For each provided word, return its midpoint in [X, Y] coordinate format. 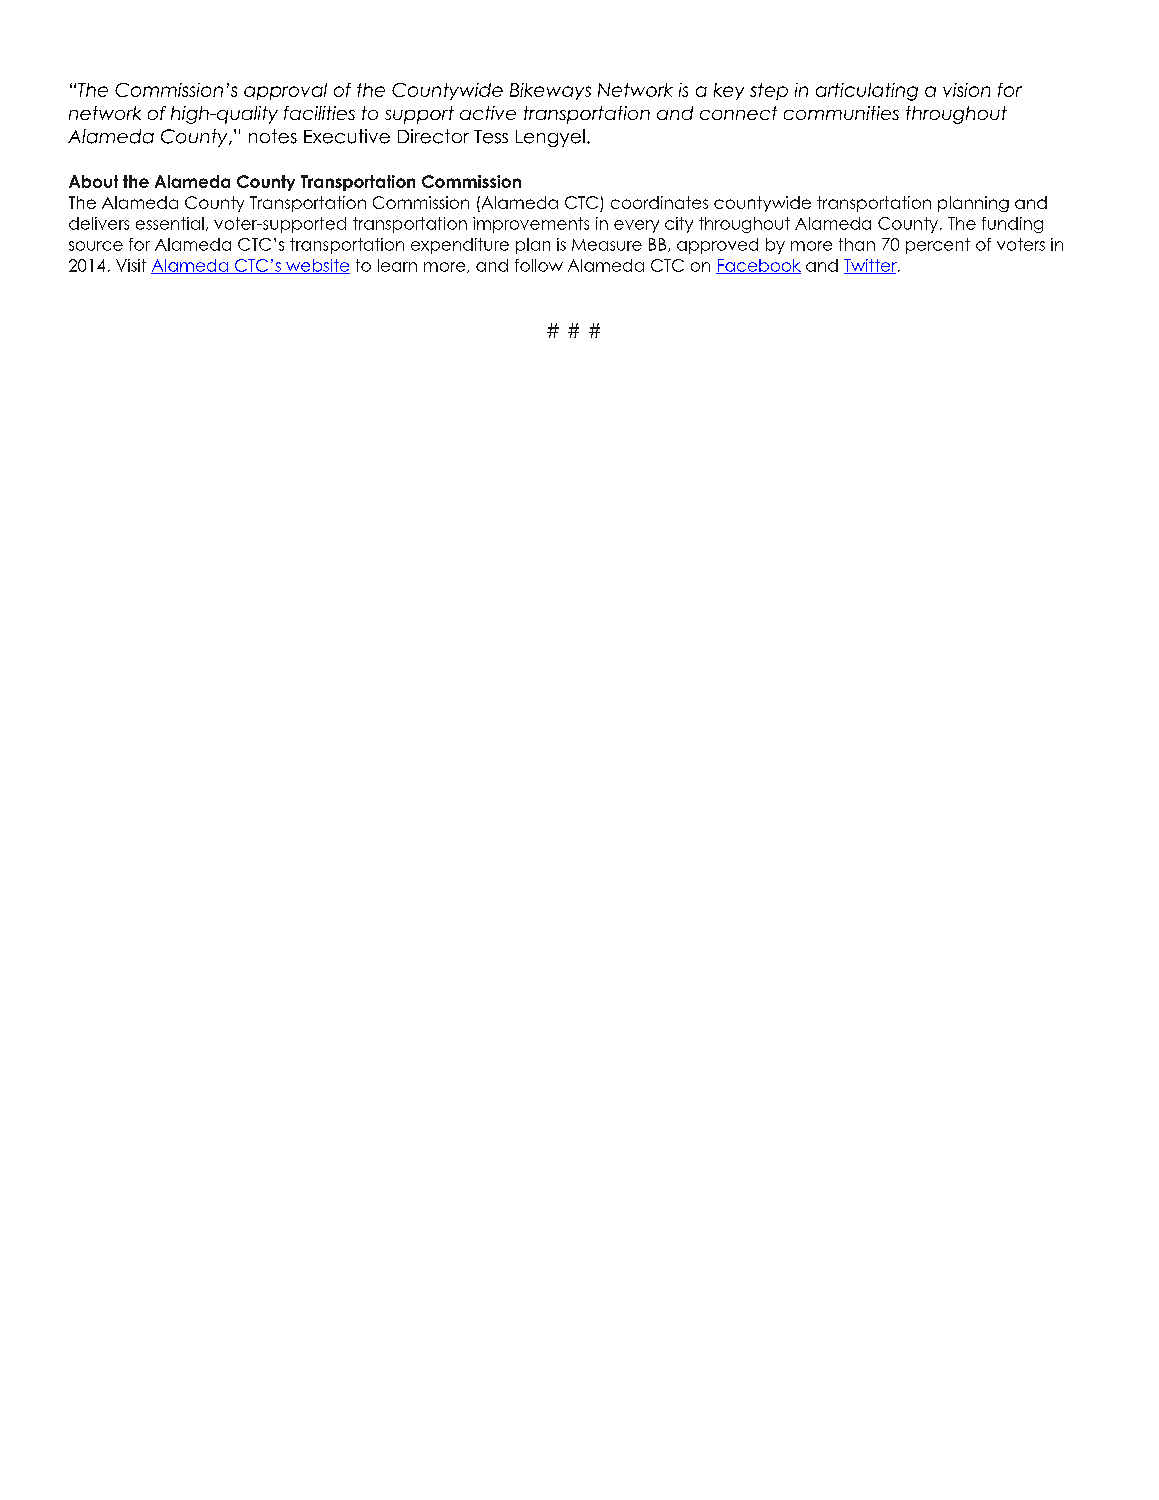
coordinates [659, 202]
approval [285, 91]
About [93, 181]
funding [1012, 225]
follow [539, 265]
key [729, 91]
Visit [131, 265]
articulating [867, 92]
